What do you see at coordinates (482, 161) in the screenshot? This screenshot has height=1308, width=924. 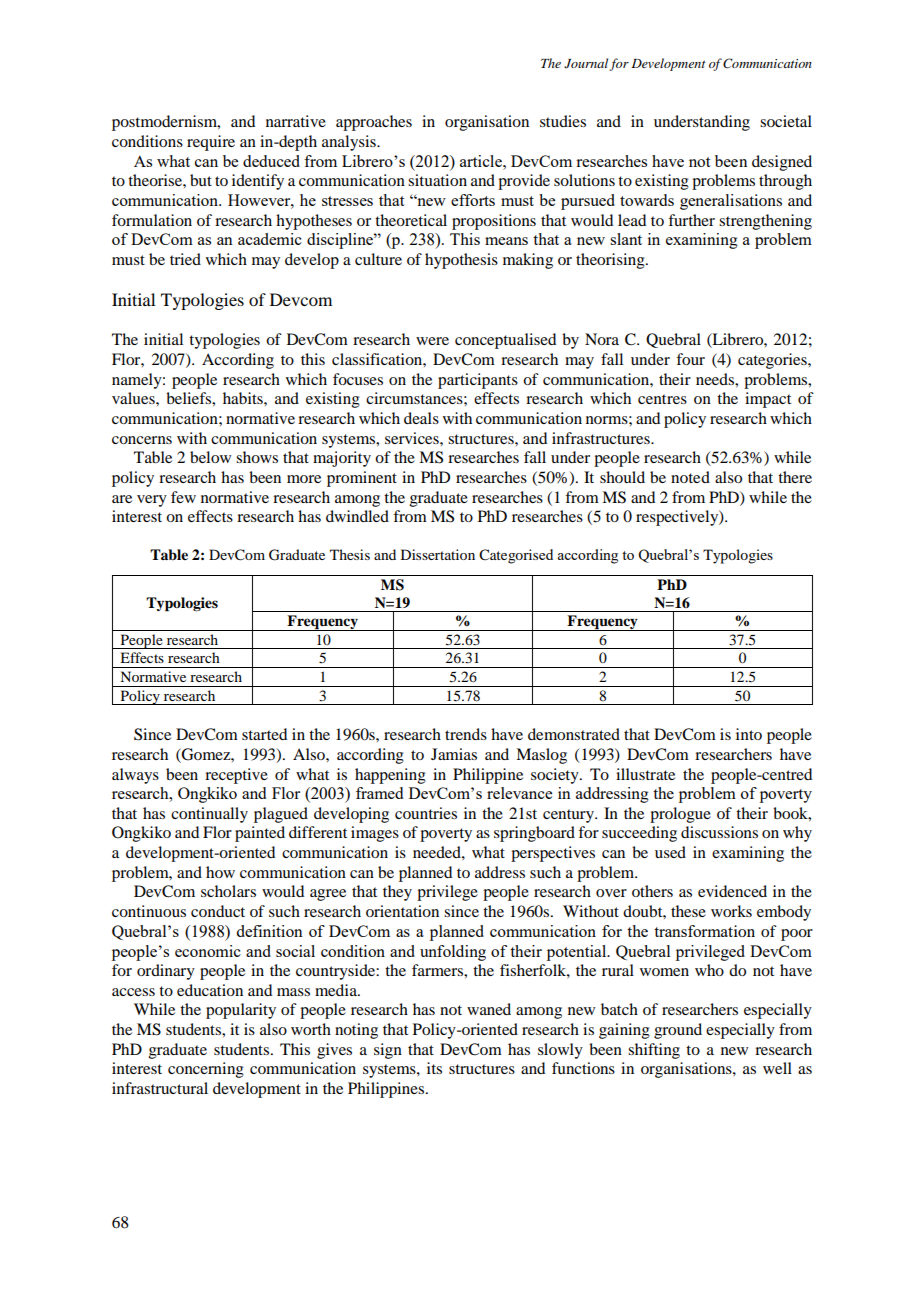 I see `article` at bounding box center [482, 161].
